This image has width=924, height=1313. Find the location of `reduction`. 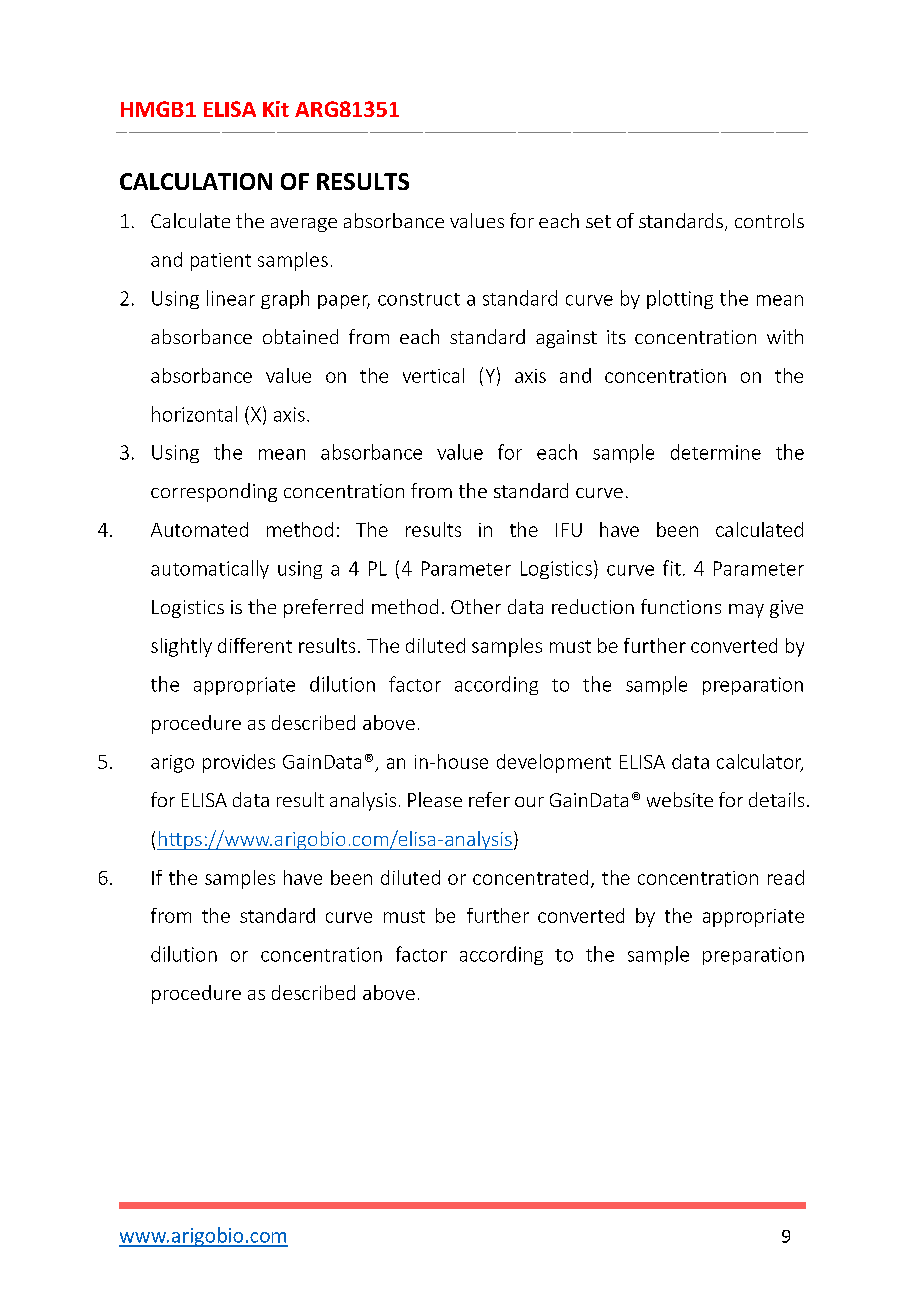

reduction is located at coordinates (593, 606).
